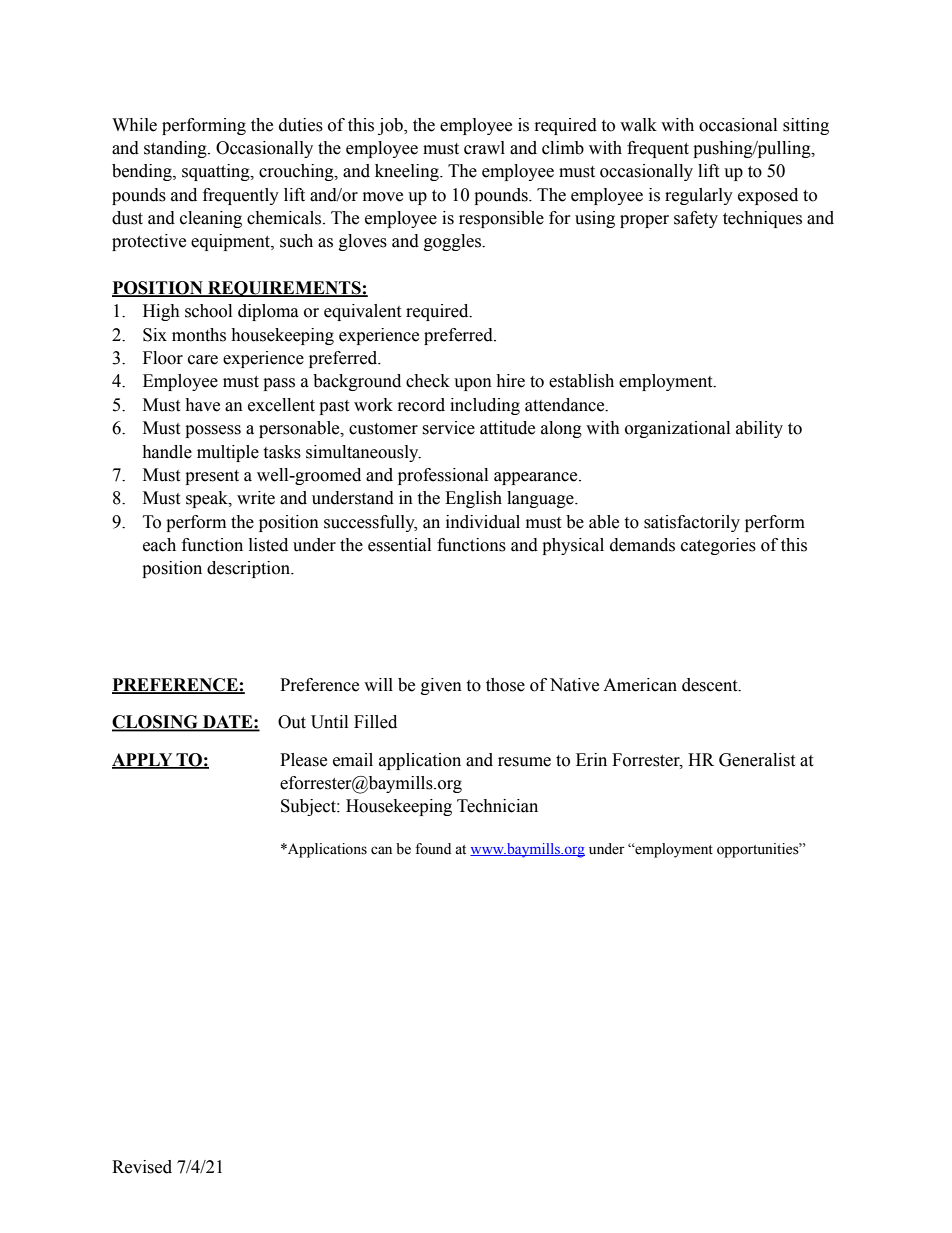 The width and height of the page is (952, 1233). What do you see at coordinates (309, 807) in the page?
I see `Subject` at bounding box center [309, 807].
